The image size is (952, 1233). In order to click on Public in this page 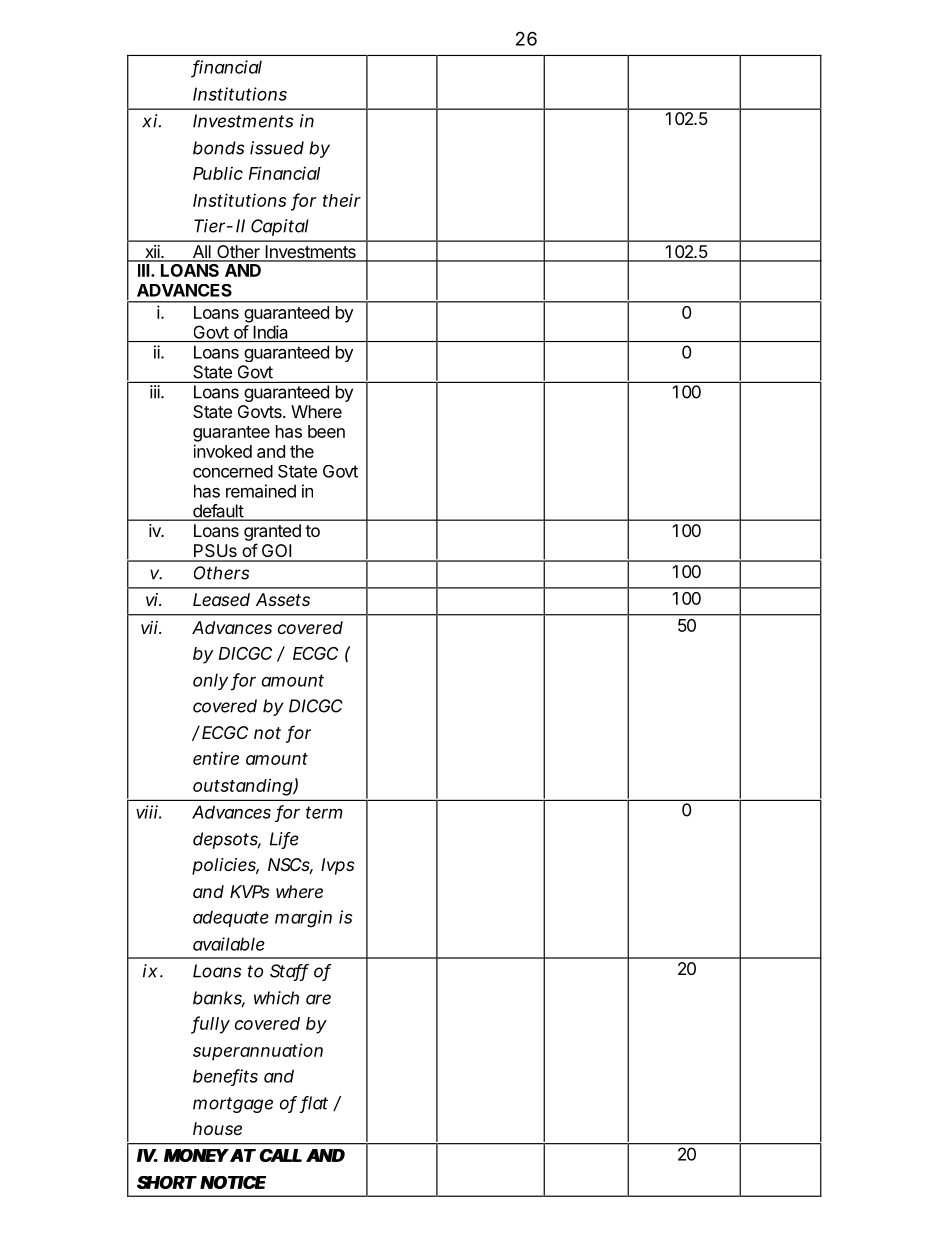, I will do `click(218, 173)`.
